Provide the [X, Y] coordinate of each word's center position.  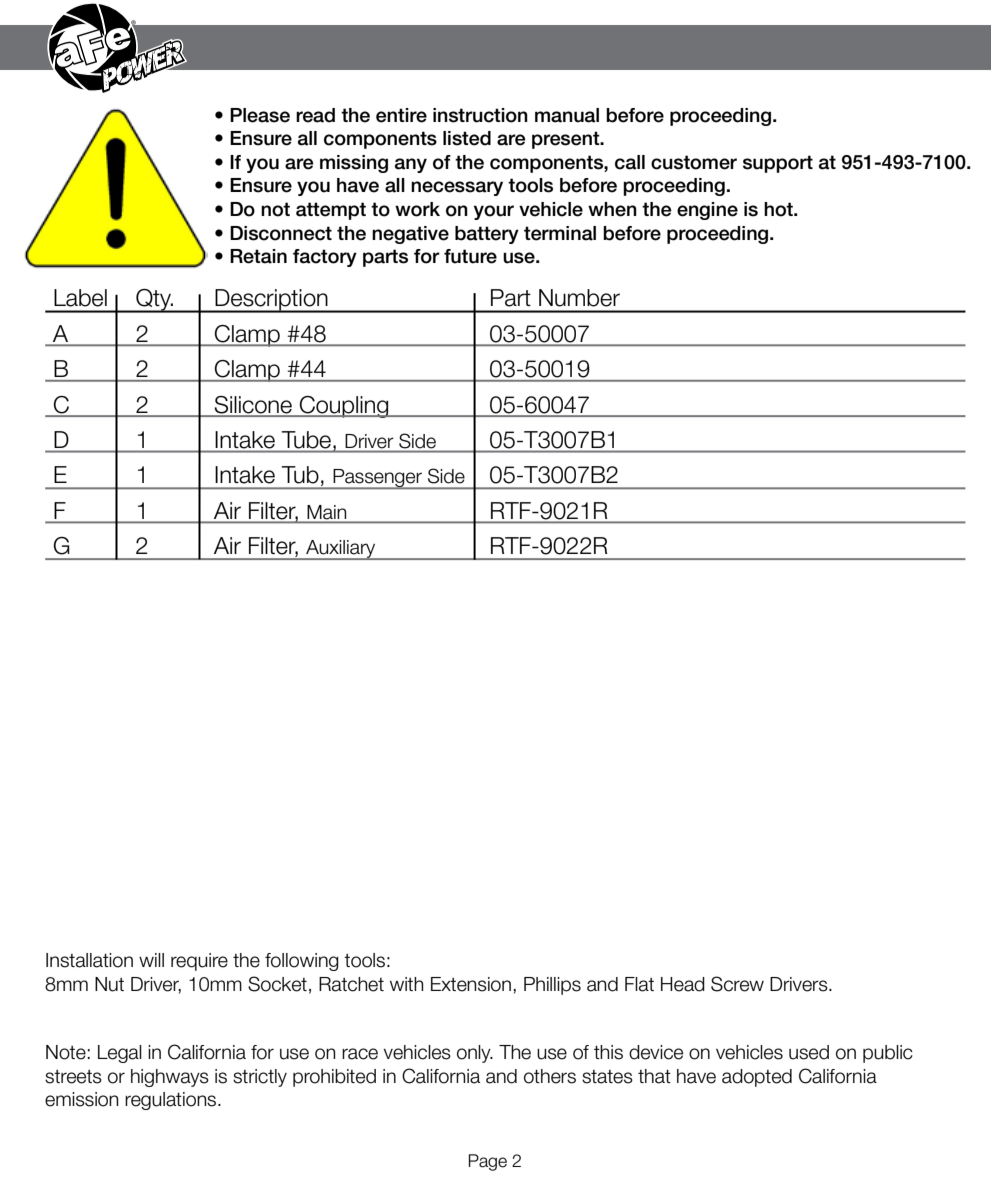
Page [488, 1162]
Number [579, 298]
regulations [172, 1101]
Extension [471, 984]
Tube [306, 440]
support [778, 164]
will [151, 960]
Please [260, 115]
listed [467, 138]
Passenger [377, 479]
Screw [737, 984]
